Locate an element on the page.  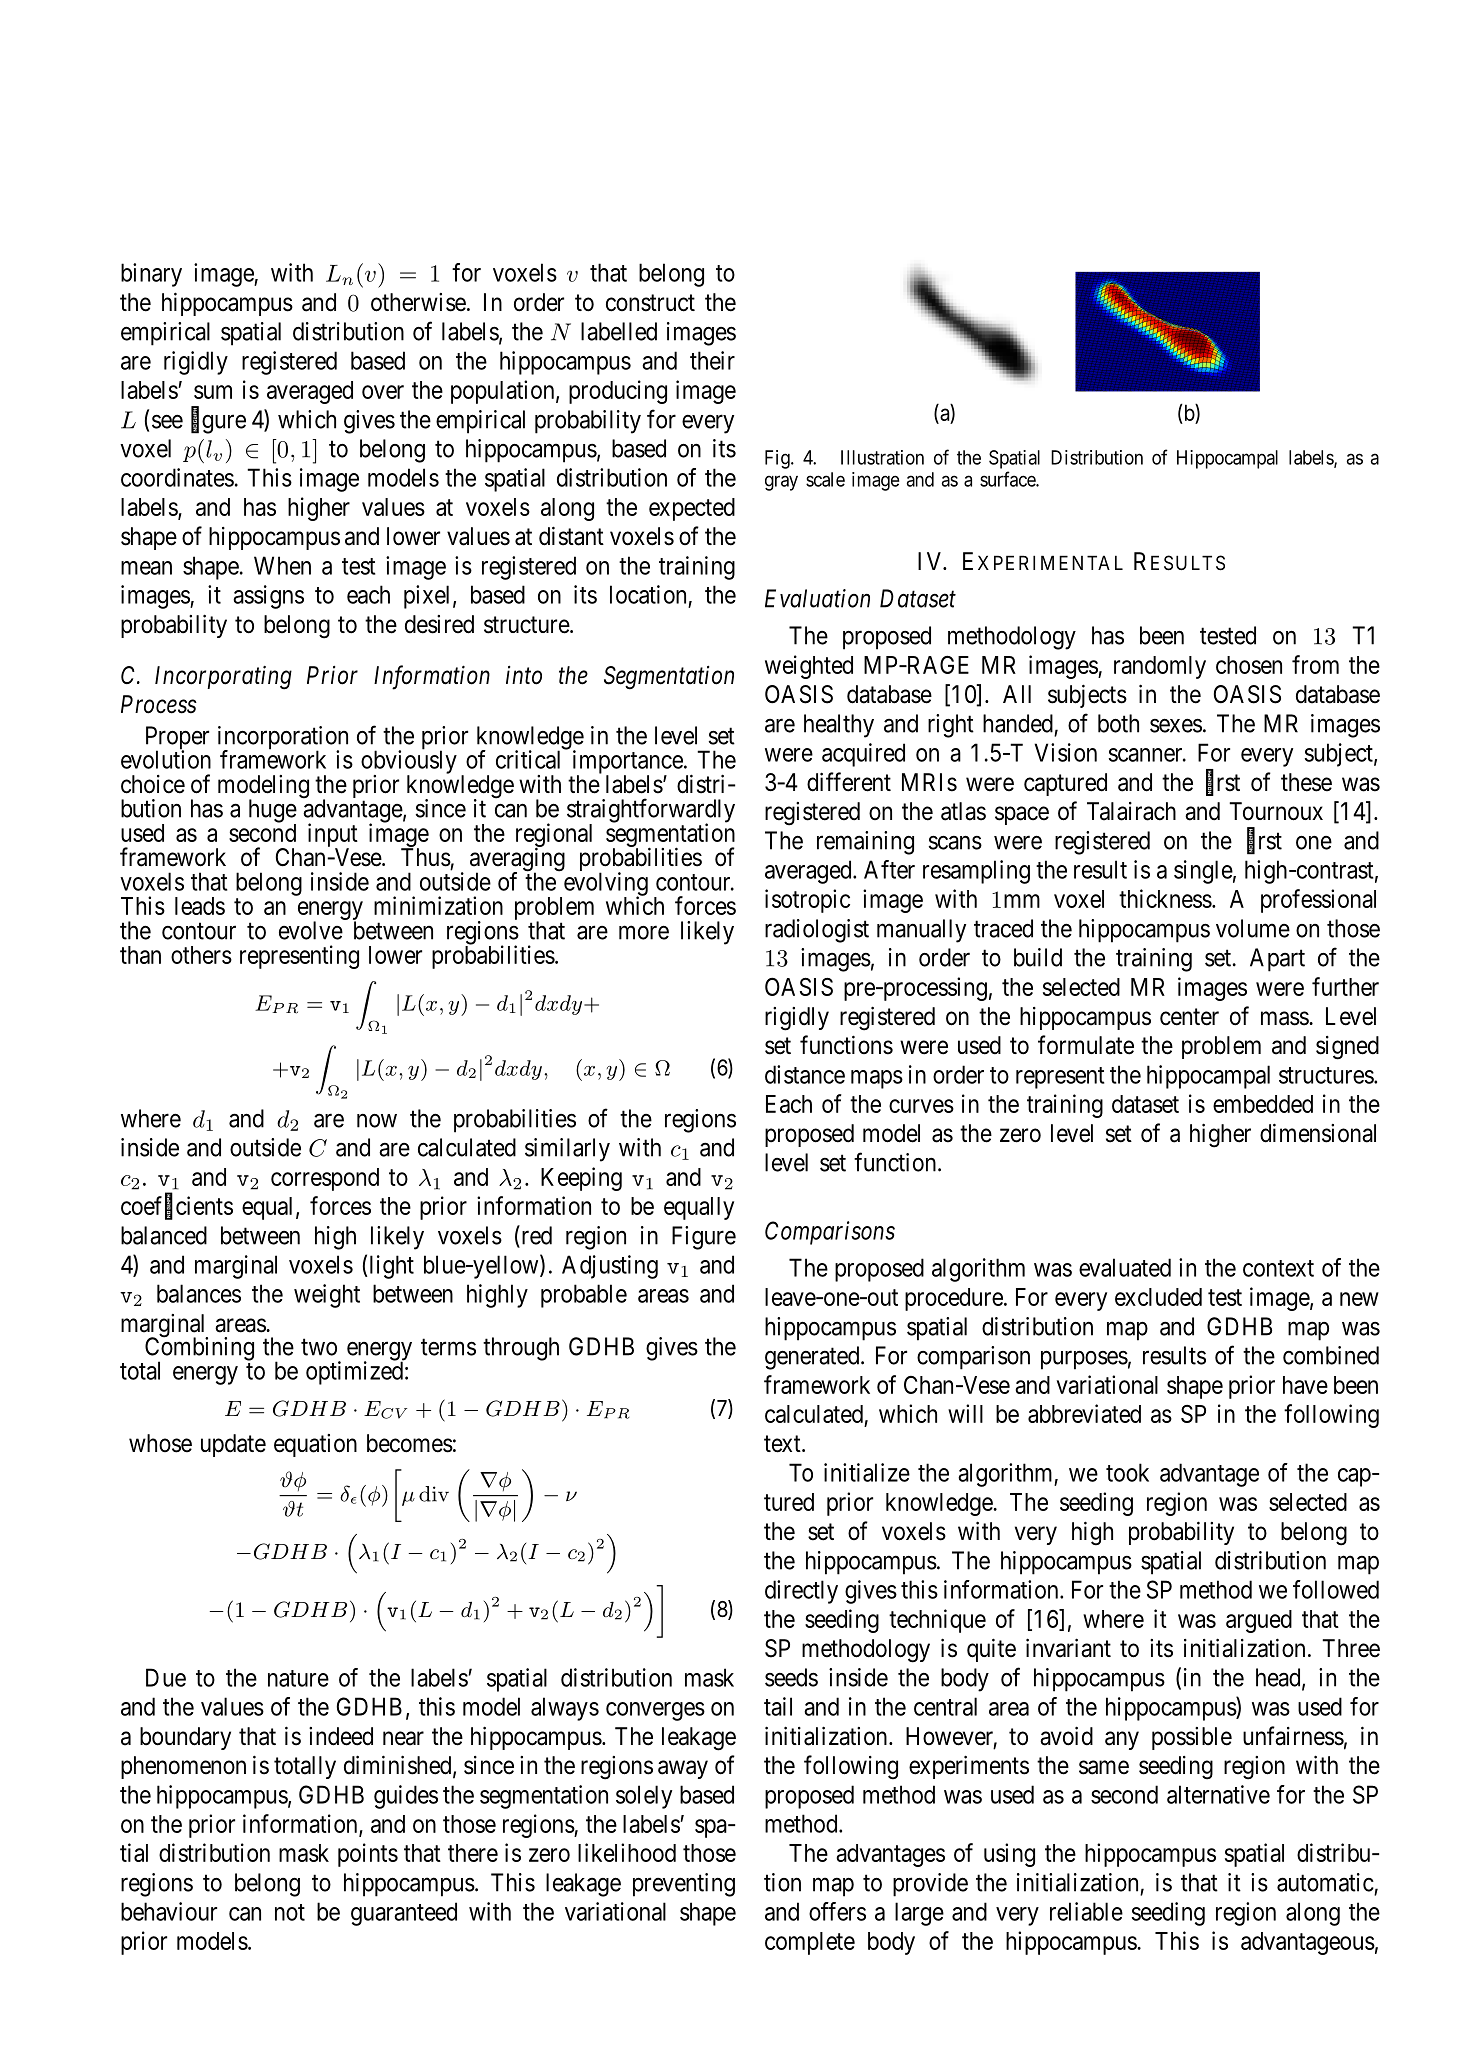
distance is located at coordinates (805, 1074).
